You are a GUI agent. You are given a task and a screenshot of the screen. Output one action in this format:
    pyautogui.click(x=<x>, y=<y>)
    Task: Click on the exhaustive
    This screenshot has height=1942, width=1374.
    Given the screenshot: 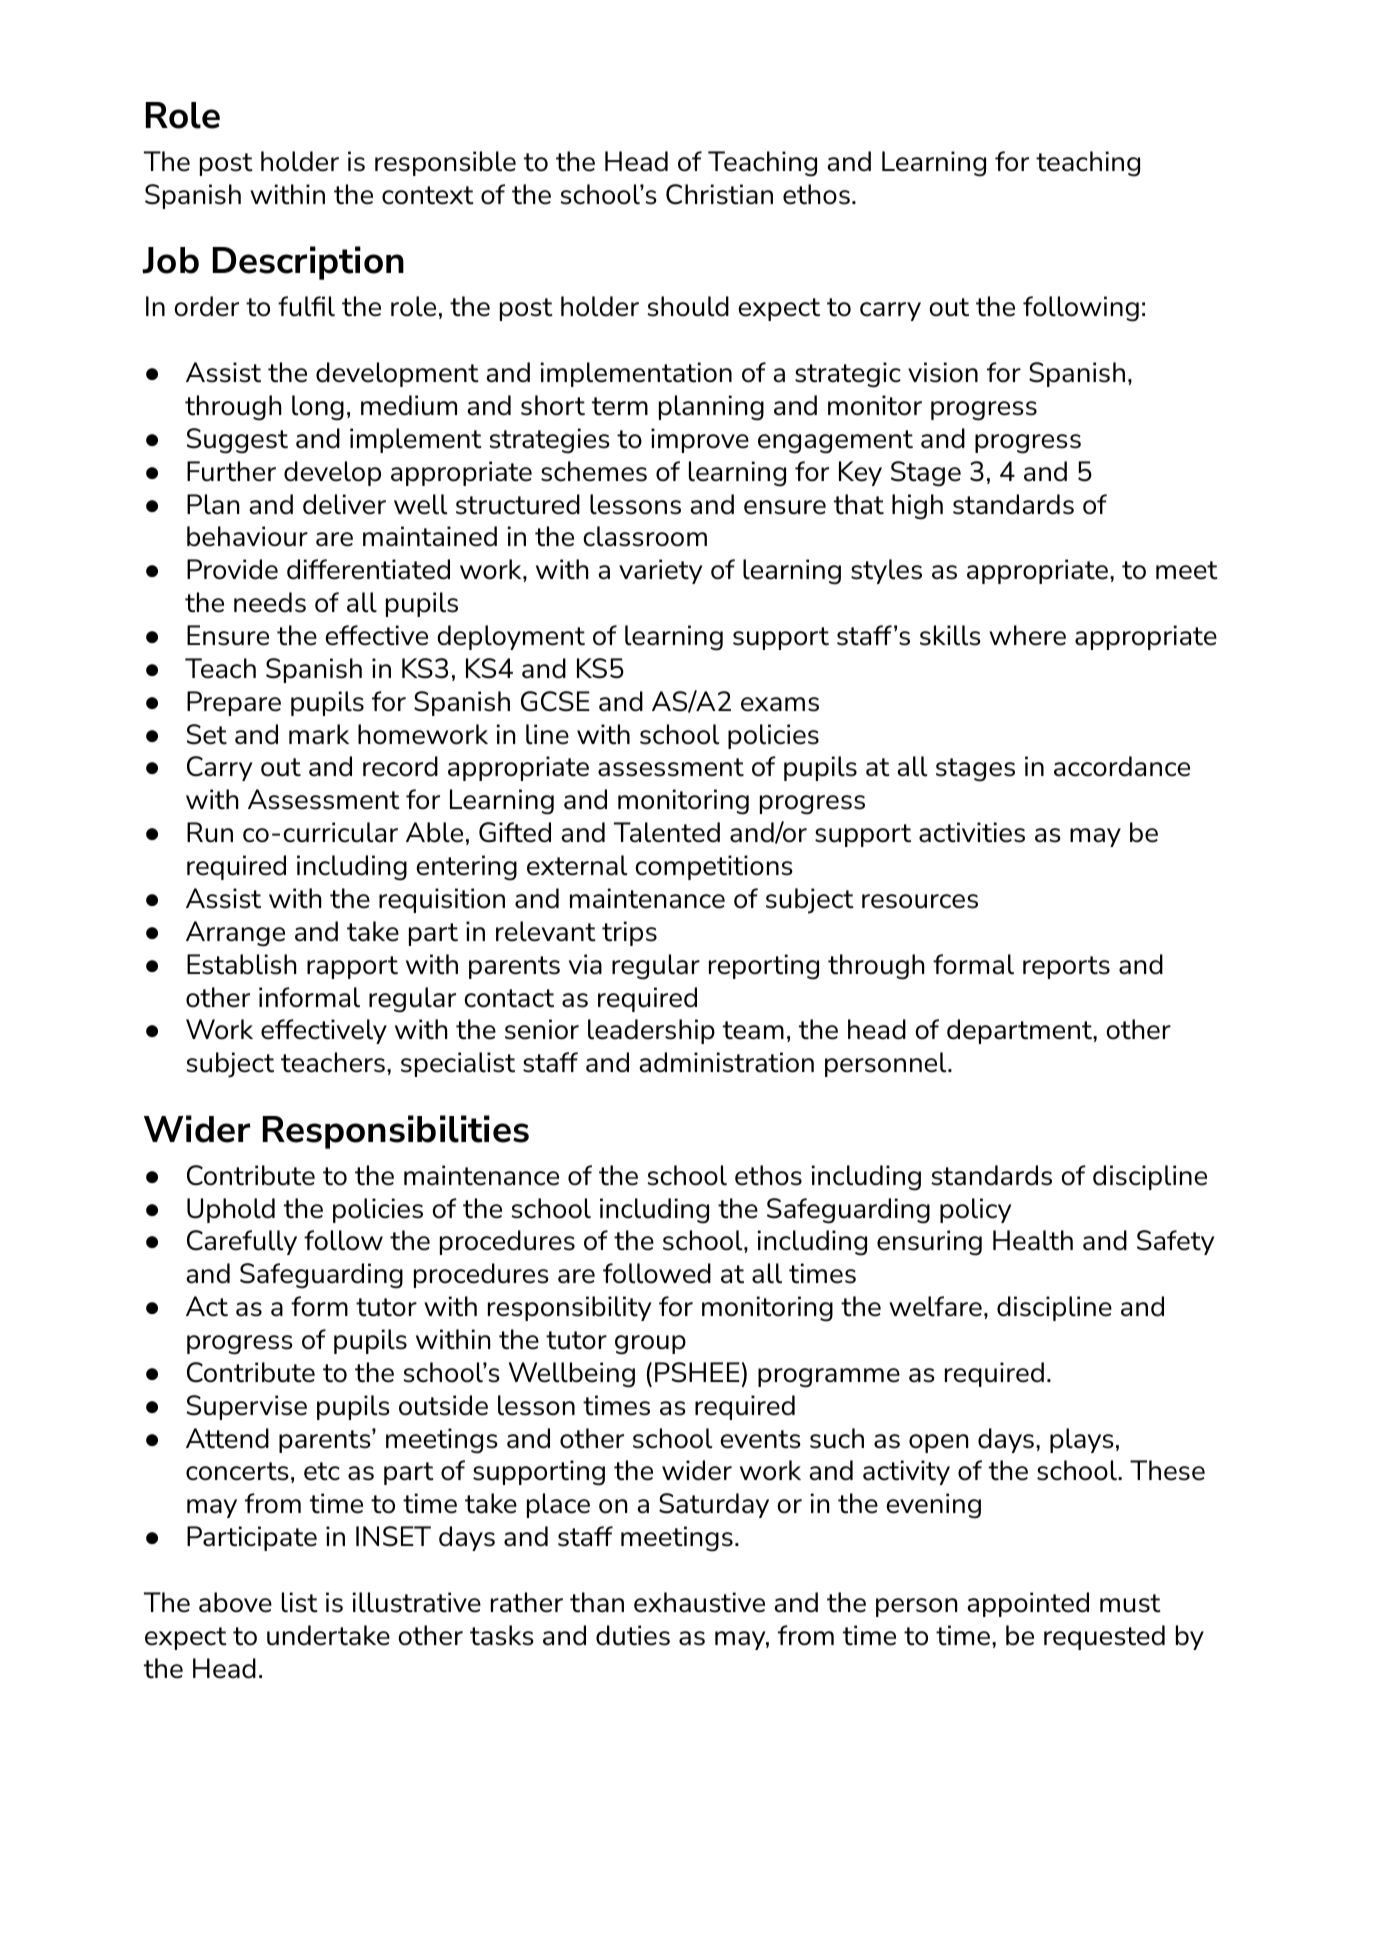 What is the action you would take?
    pyautogui.click(x=699, y=1602)
